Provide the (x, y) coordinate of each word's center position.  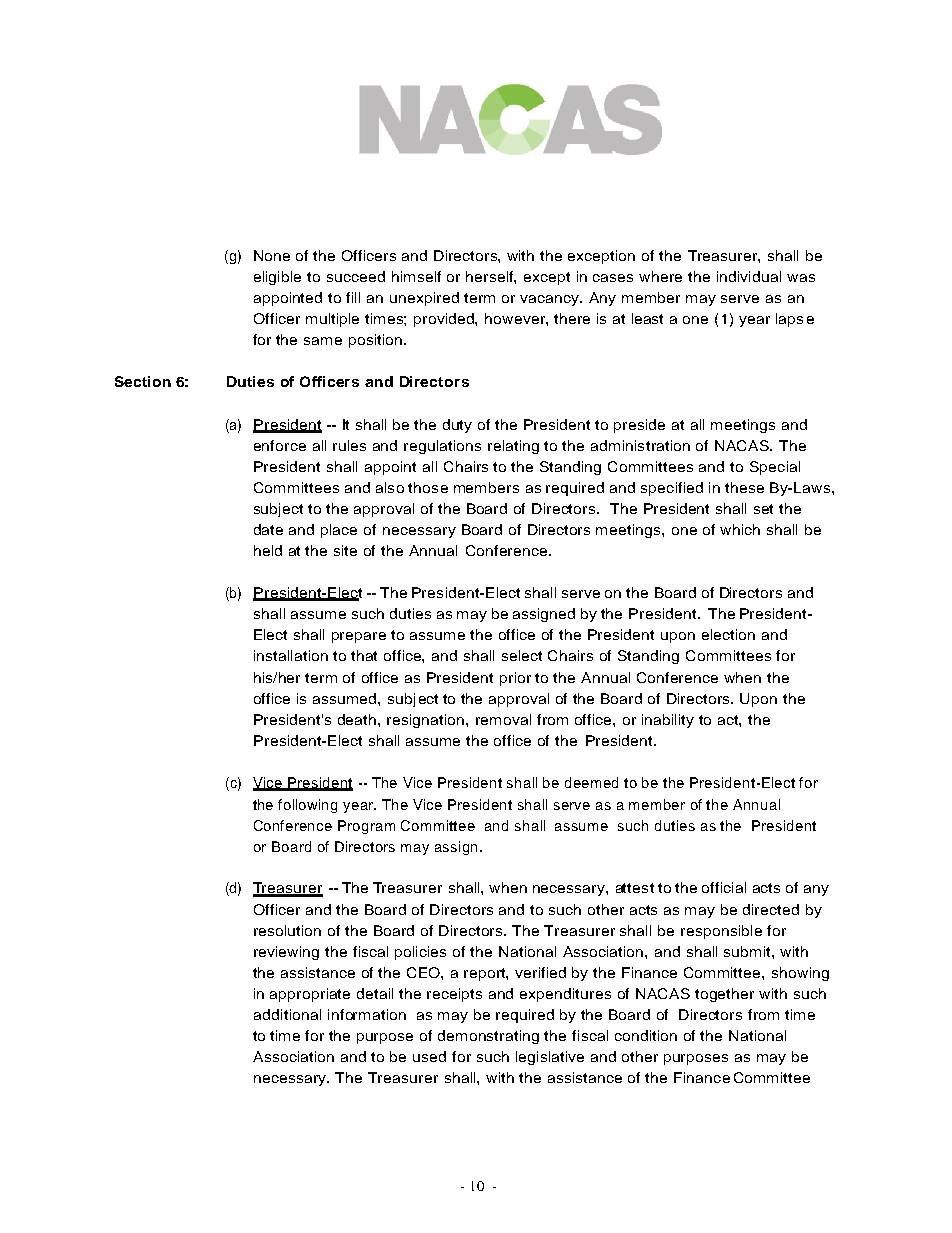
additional (287, 1014)
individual (749, 276)
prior (515, 679)
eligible (277, 278)
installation (291, 655)
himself (416, 276)
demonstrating (488, 1037)
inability (668, 721)
